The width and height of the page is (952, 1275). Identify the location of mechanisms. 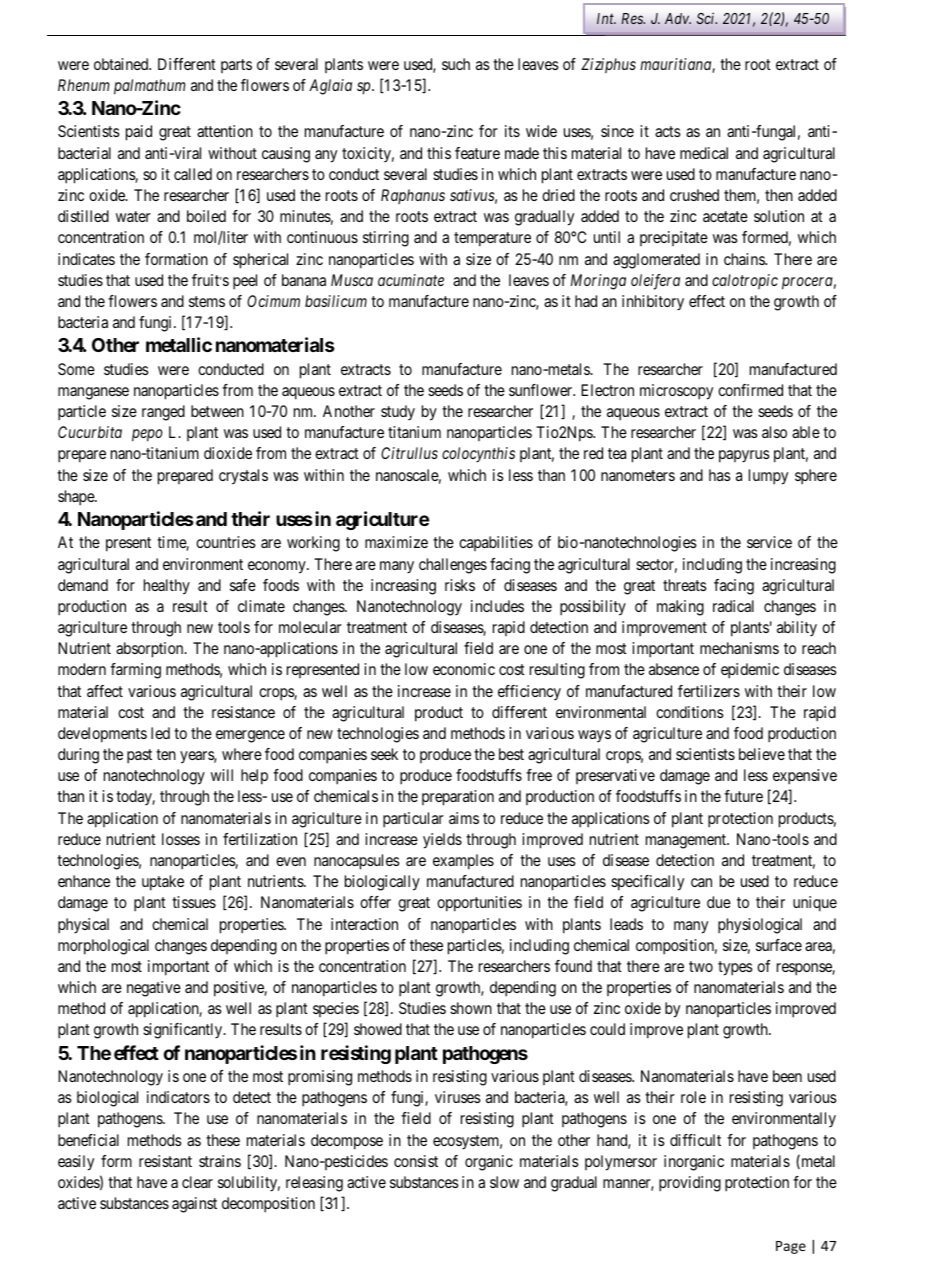
(739, 648).
